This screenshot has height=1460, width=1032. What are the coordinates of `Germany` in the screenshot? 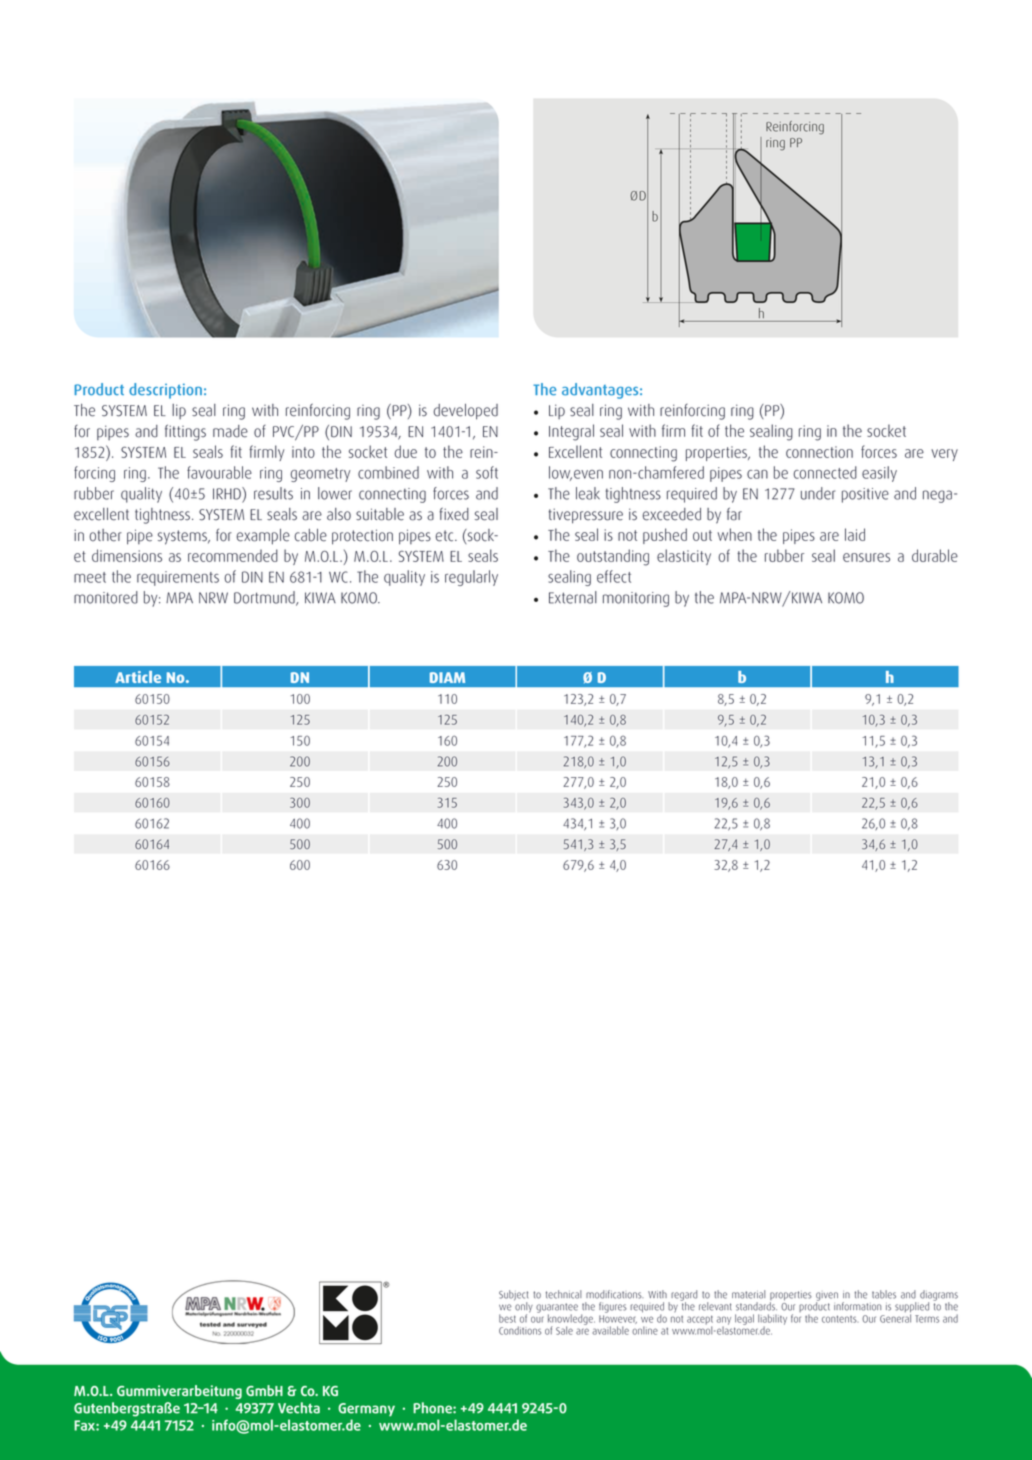 It's located at (366, 1409).
